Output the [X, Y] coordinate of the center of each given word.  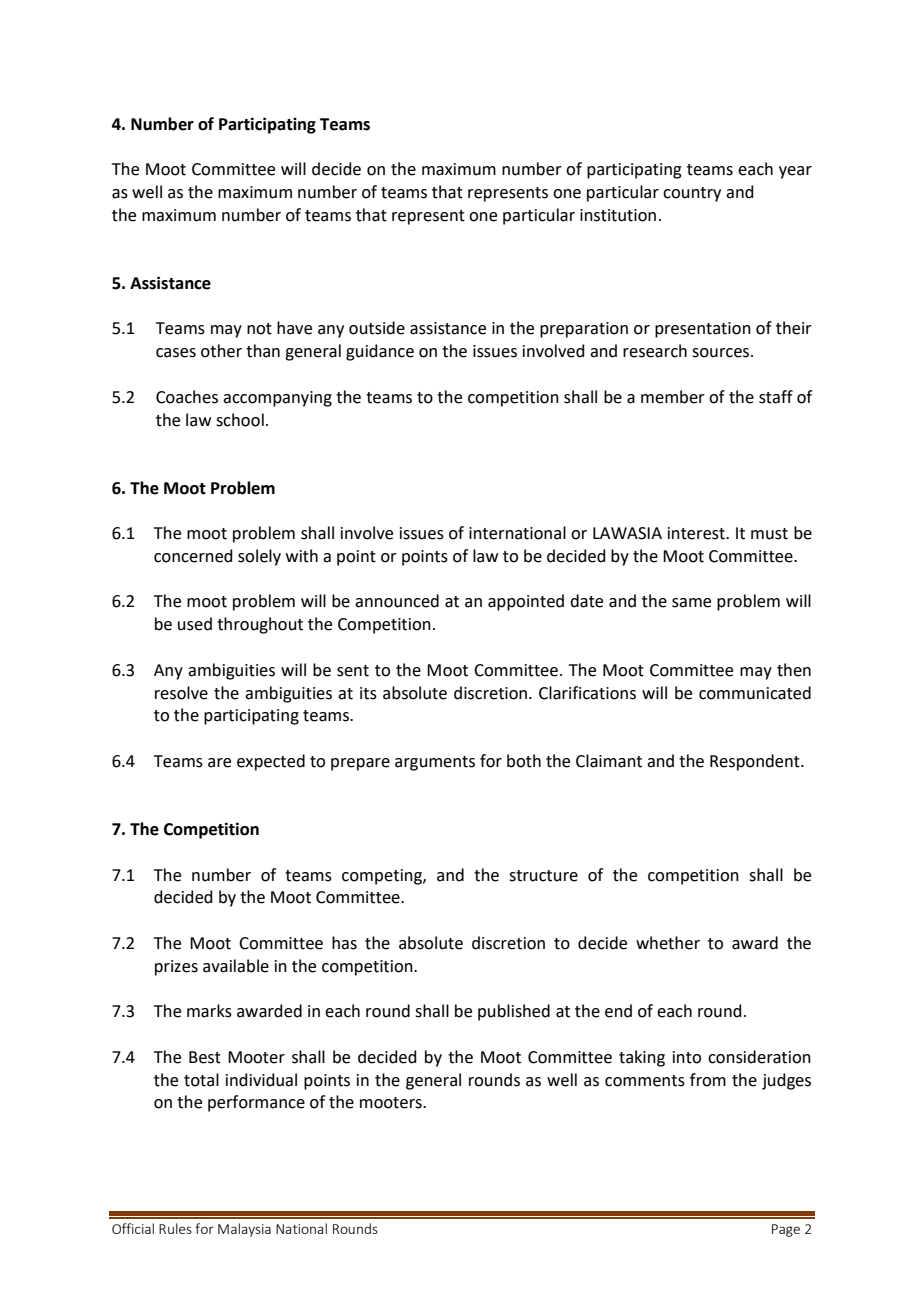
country [692, 194]
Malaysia [244, 1230]
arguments [435, 763]
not [259, 329]
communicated [755, 693]
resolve [181, 693]
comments [645, 1081]
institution [618, 215]
